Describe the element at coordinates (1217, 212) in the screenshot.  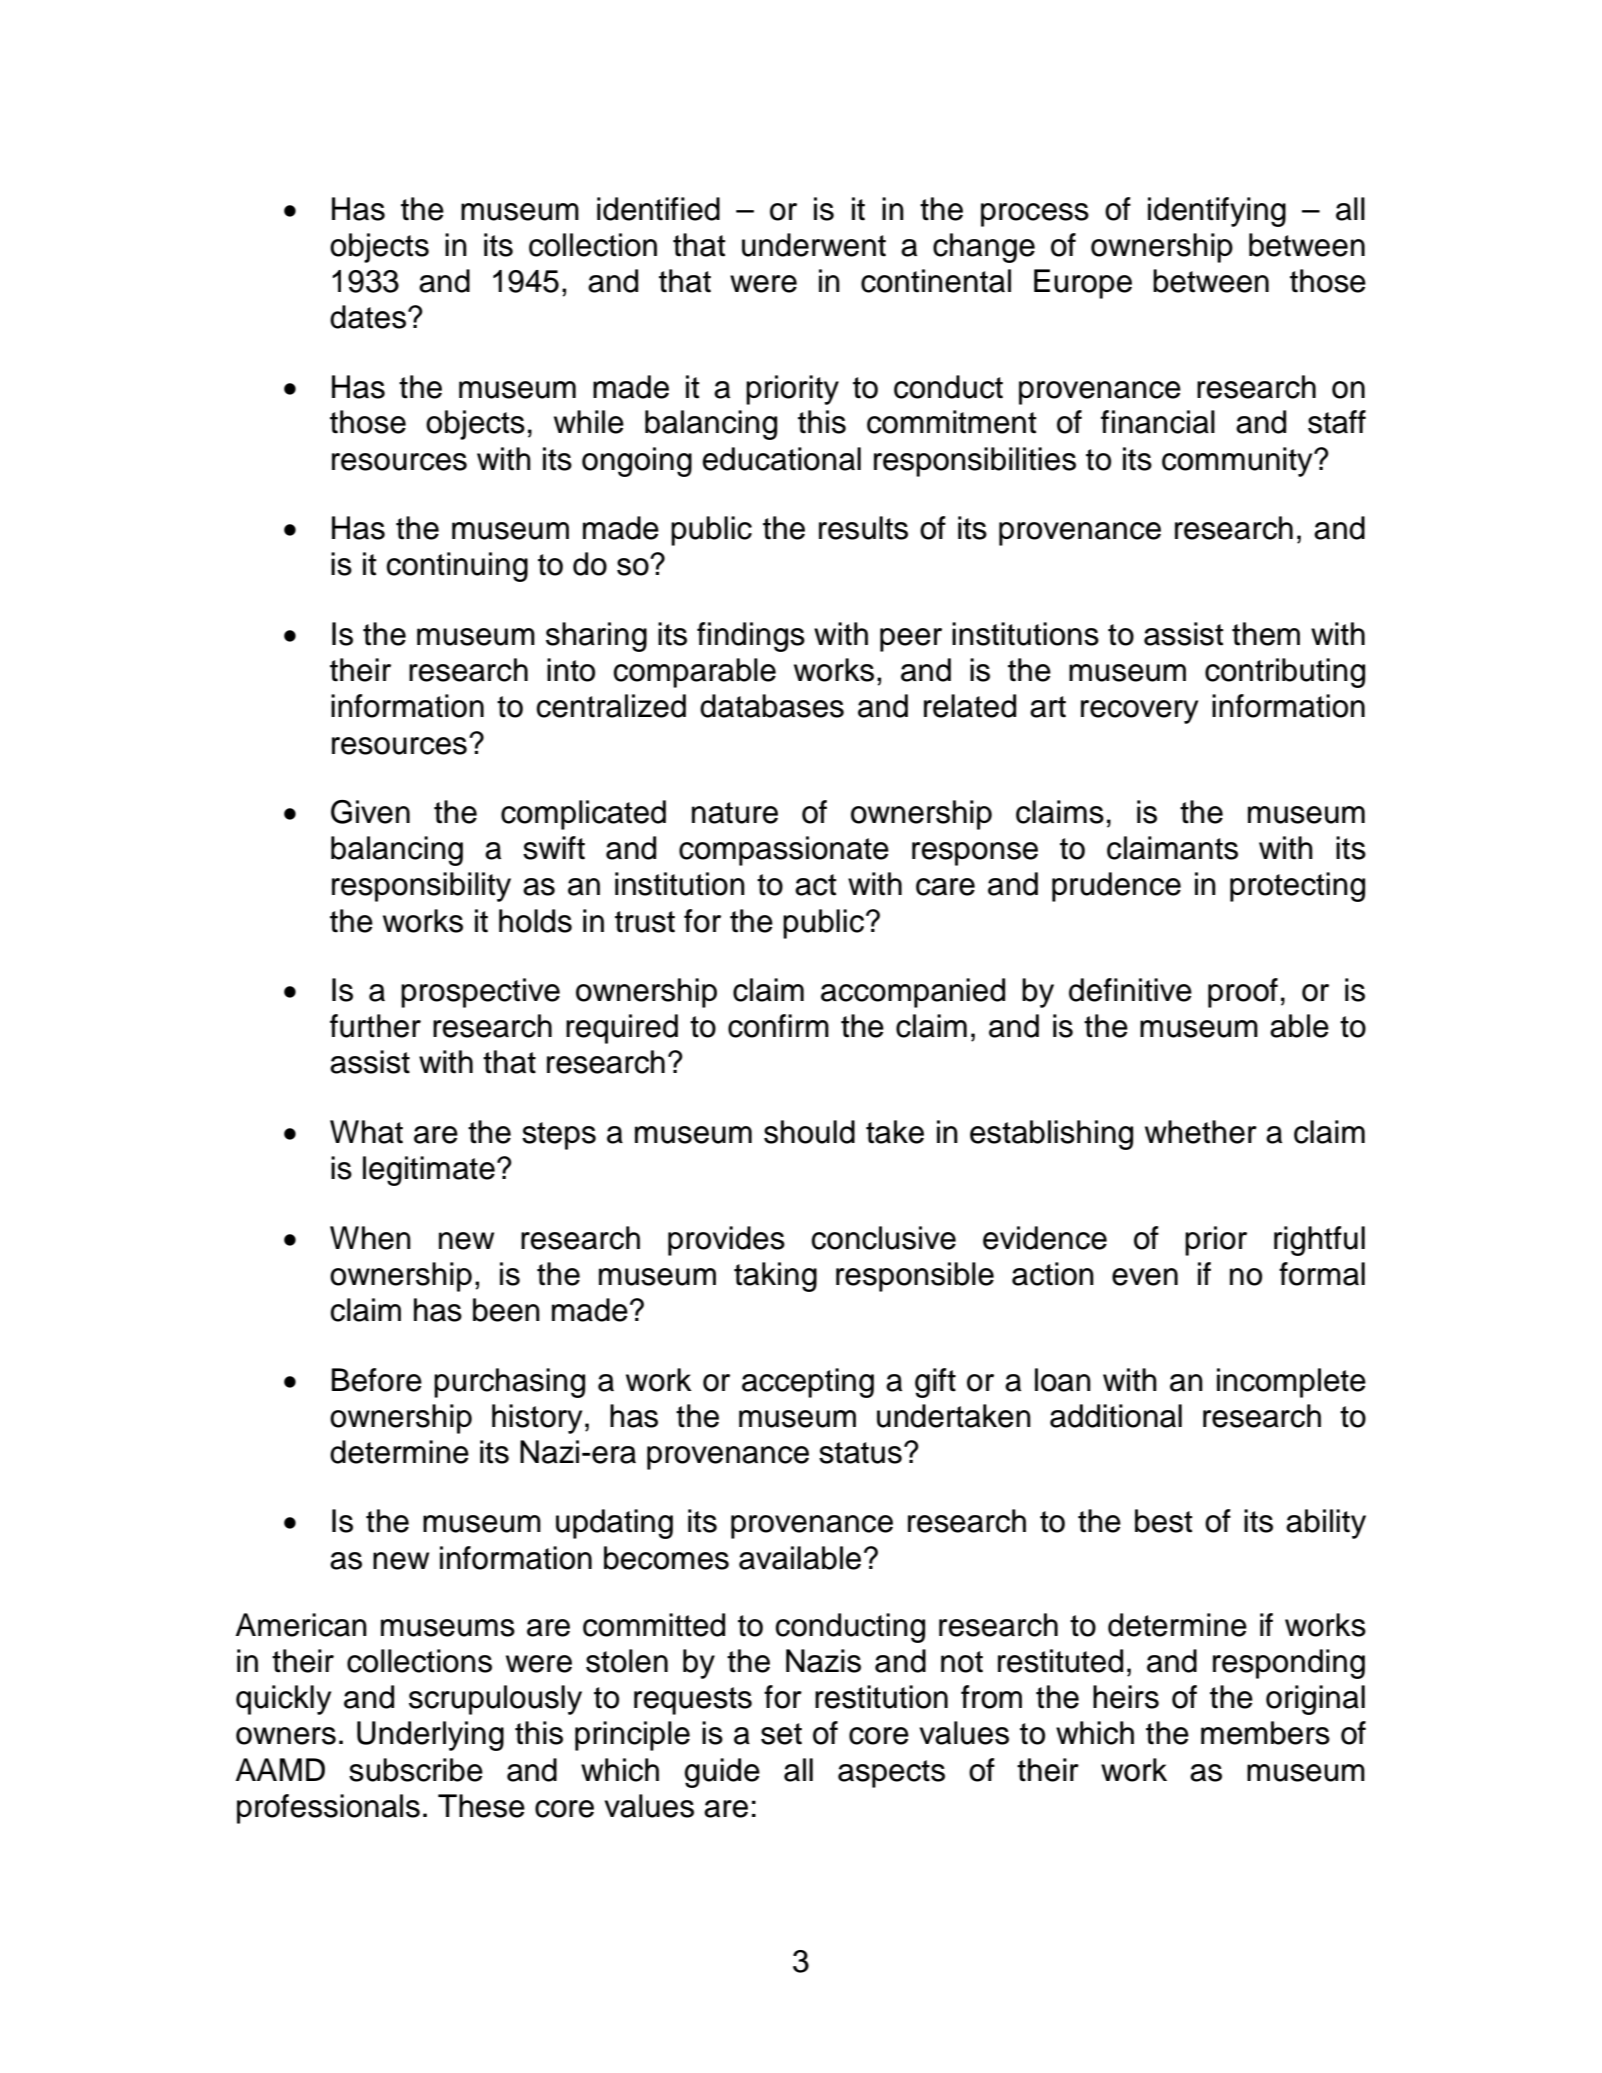
I see `identifying` at that location.
